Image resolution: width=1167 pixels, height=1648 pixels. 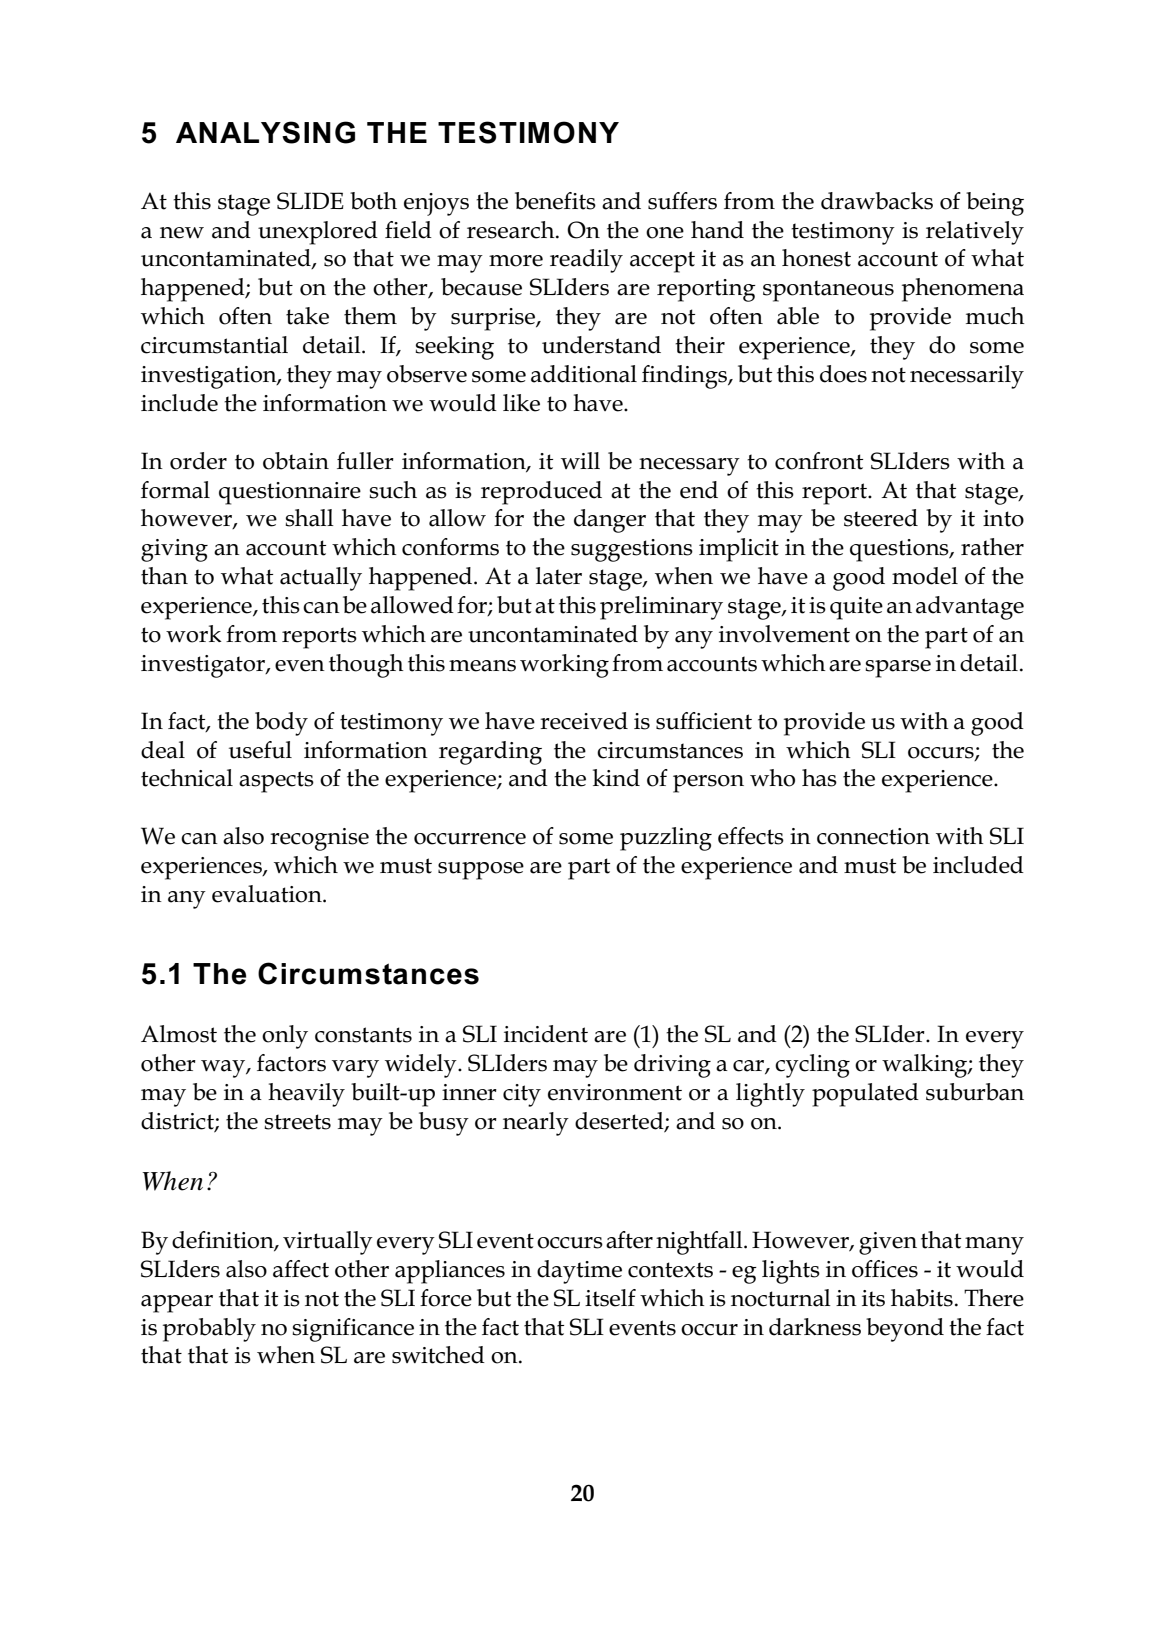 I want to click on shall, so click(x=309, y=518).
